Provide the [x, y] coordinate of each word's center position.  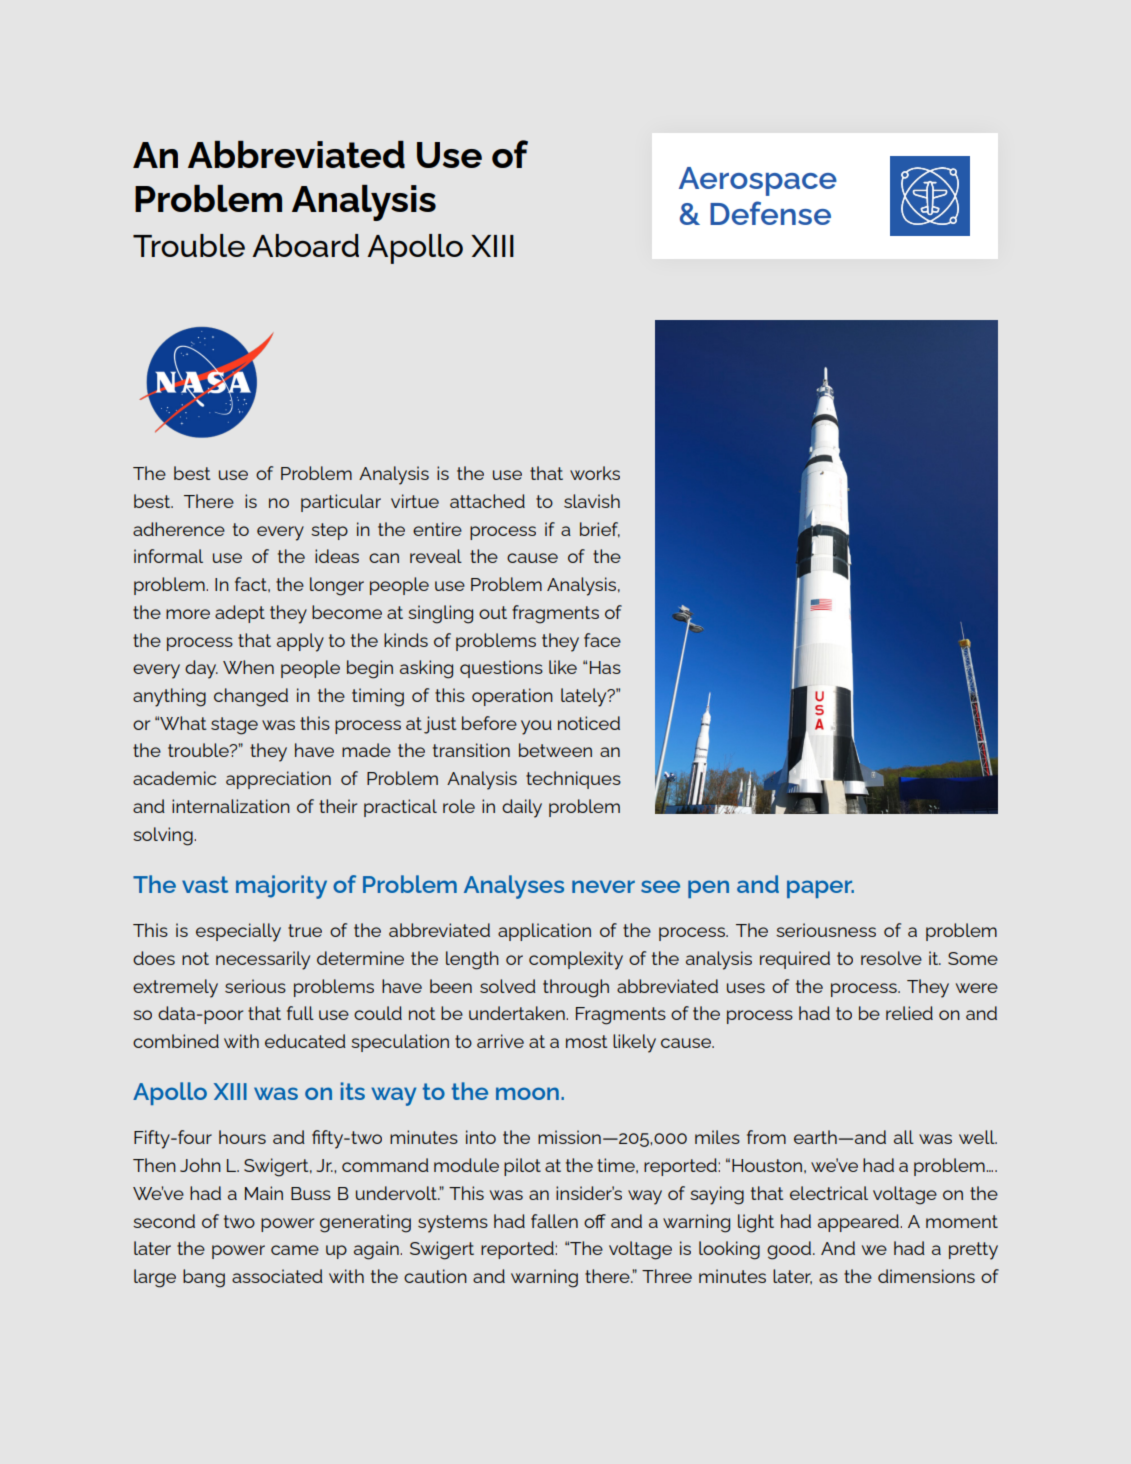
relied [909, 1013]
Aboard [305, 245]
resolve [891, 958]
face [602, 640]
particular [341, 503]
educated [305, 1041]
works [595, 473]
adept [240, 614]
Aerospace [758, 181]
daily [522, 808]
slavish [592, 501]
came [295, 1250]
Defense [770, 213]
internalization [231, 806]
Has [605, 667]
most [586, 1041]
